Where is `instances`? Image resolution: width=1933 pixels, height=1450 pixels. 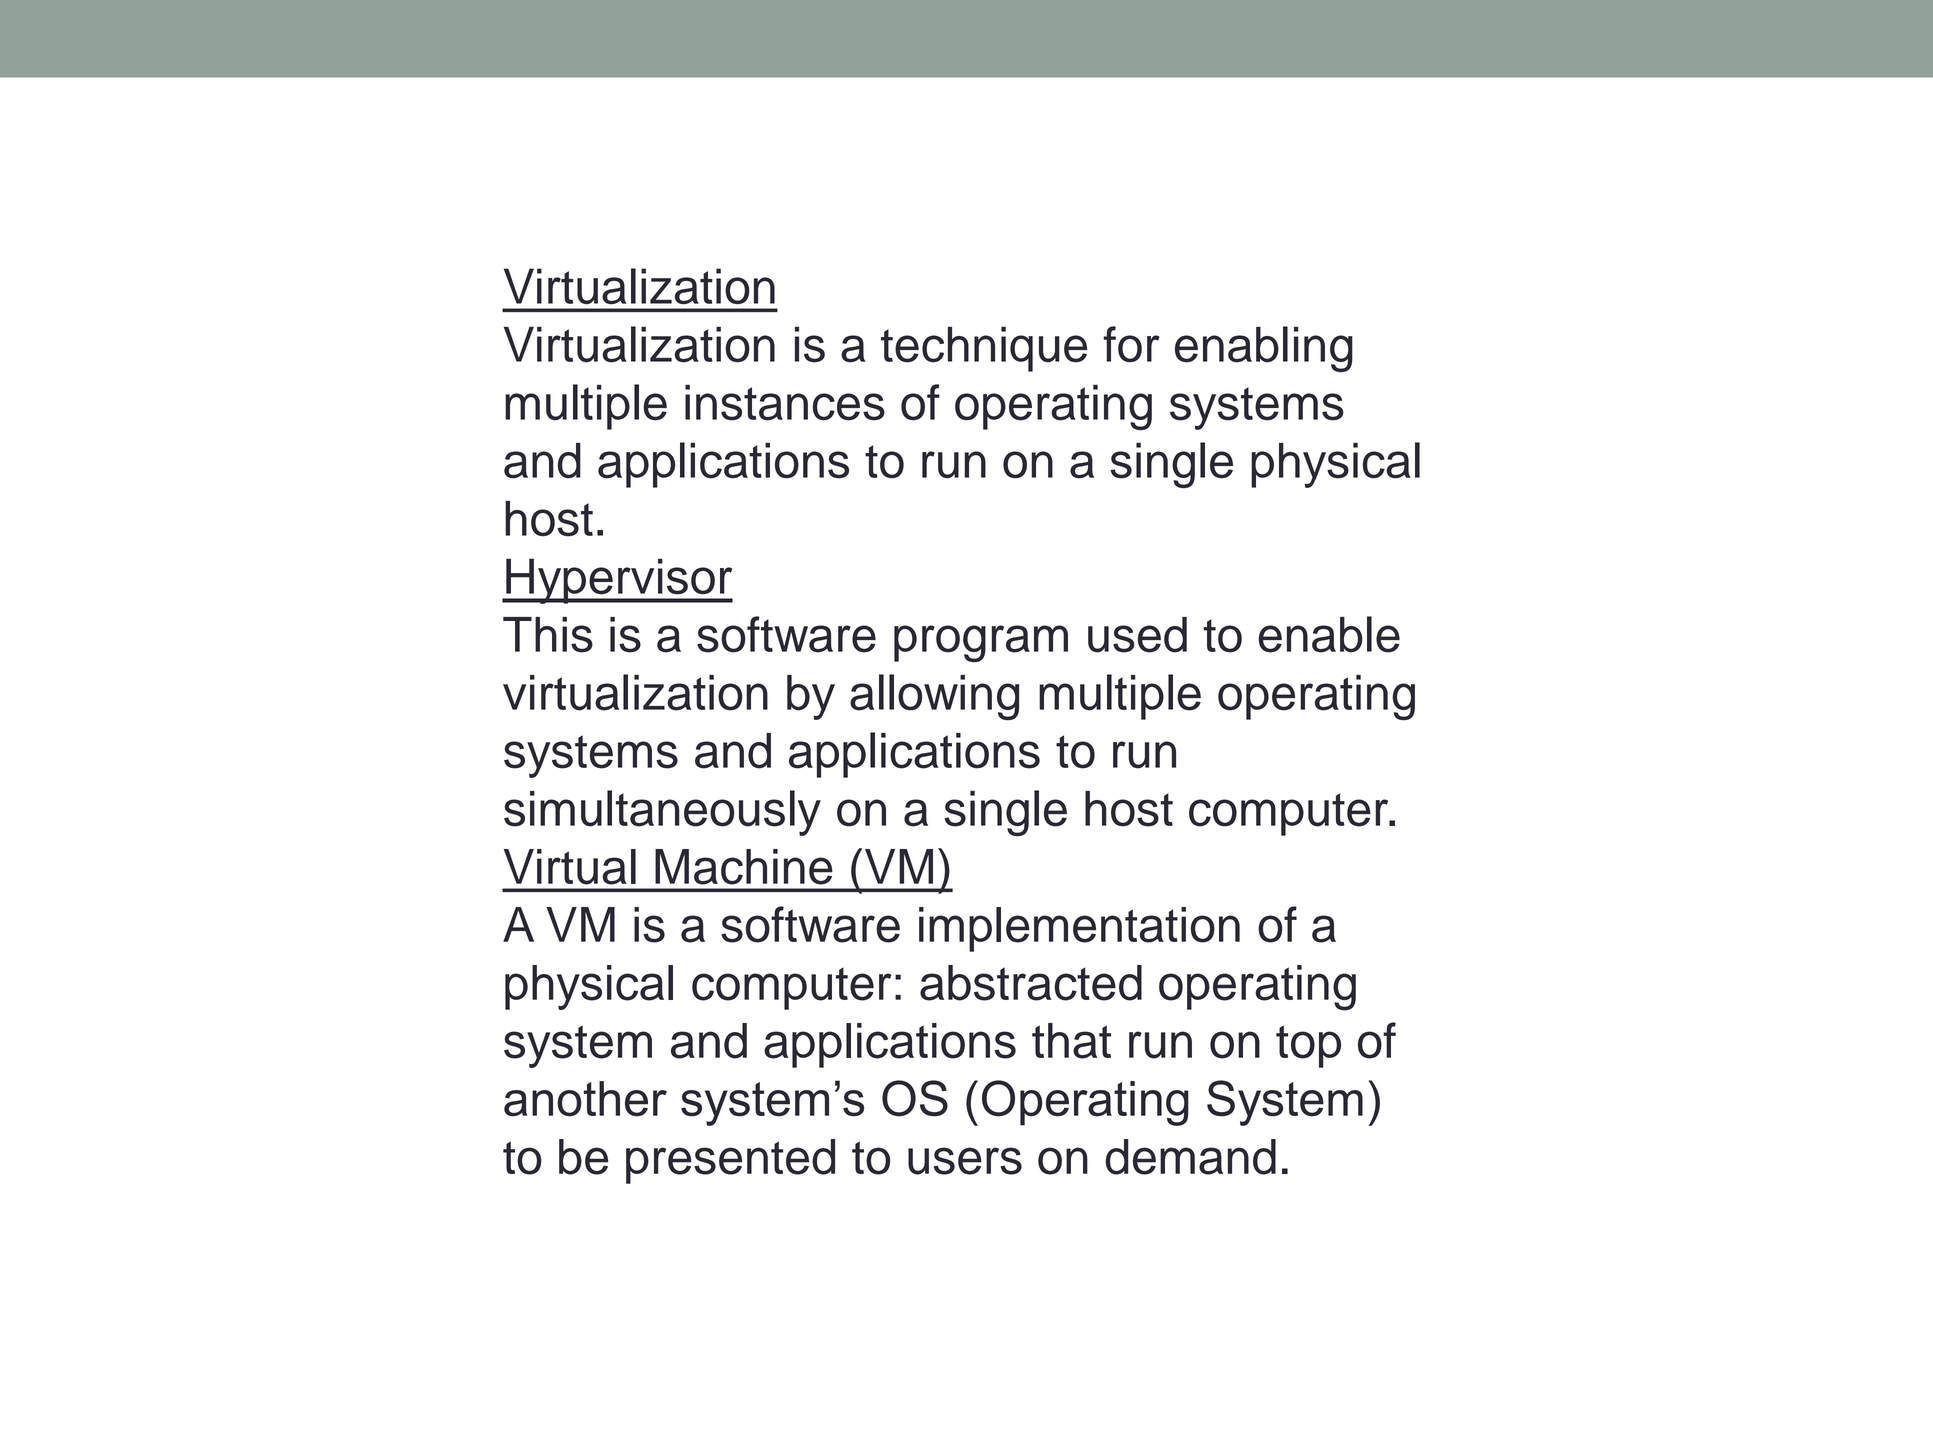
instances is located at coordinates (785, 403).
